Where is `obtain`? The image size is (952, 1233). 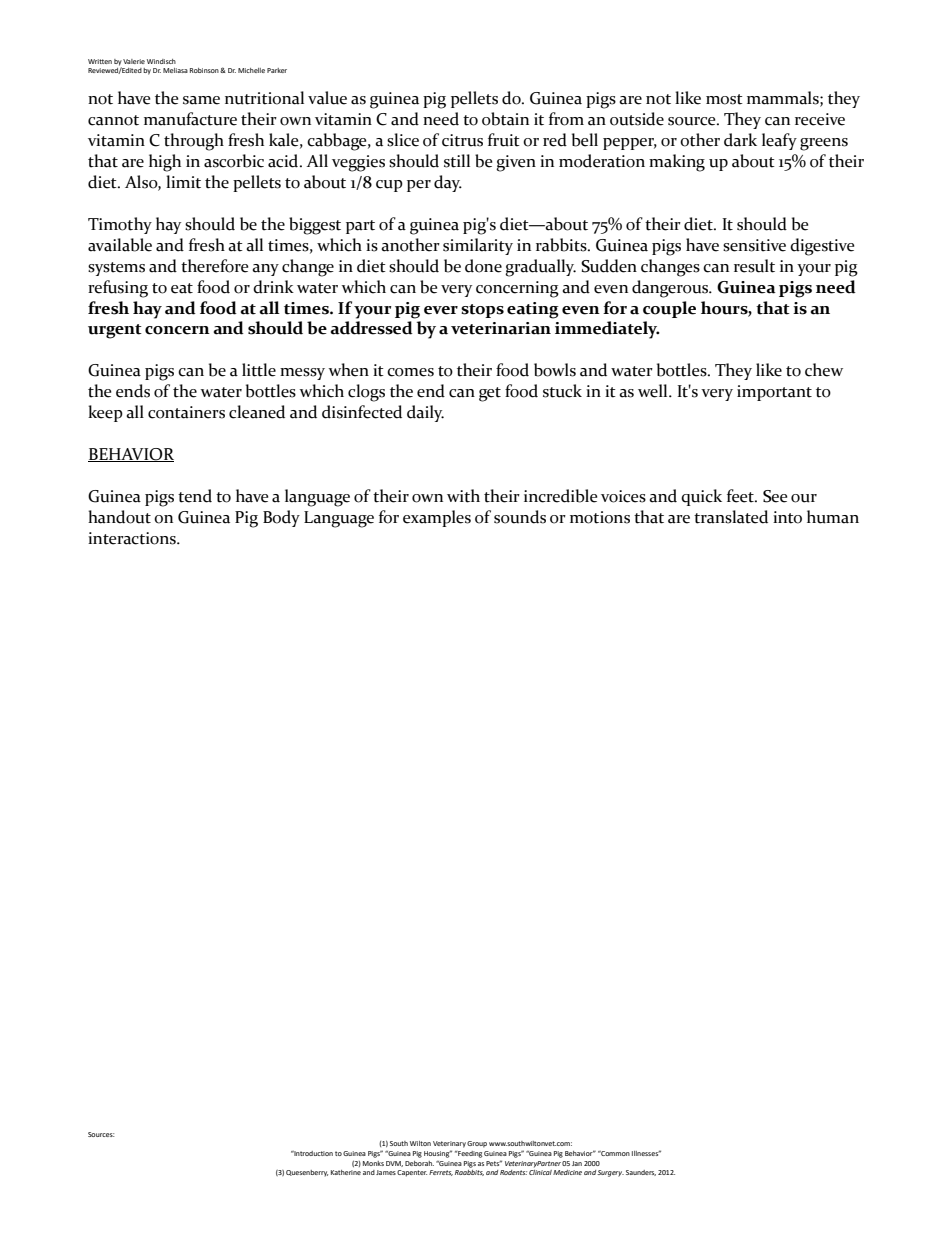
obtain is located at coordinates (505, 119).
